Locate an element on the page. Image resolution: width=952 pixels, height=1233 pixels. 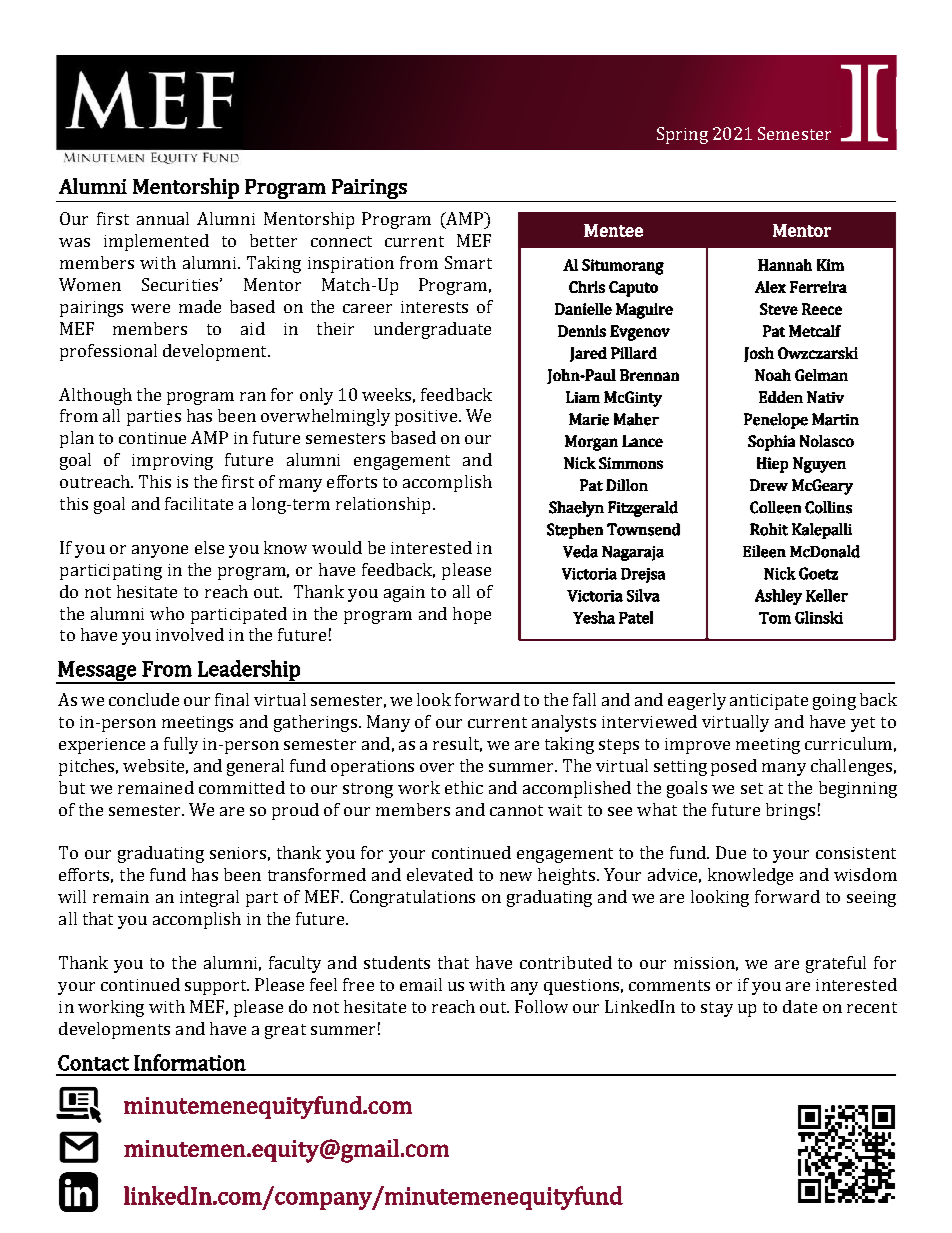
hope is located at coordinates (472, 615).
